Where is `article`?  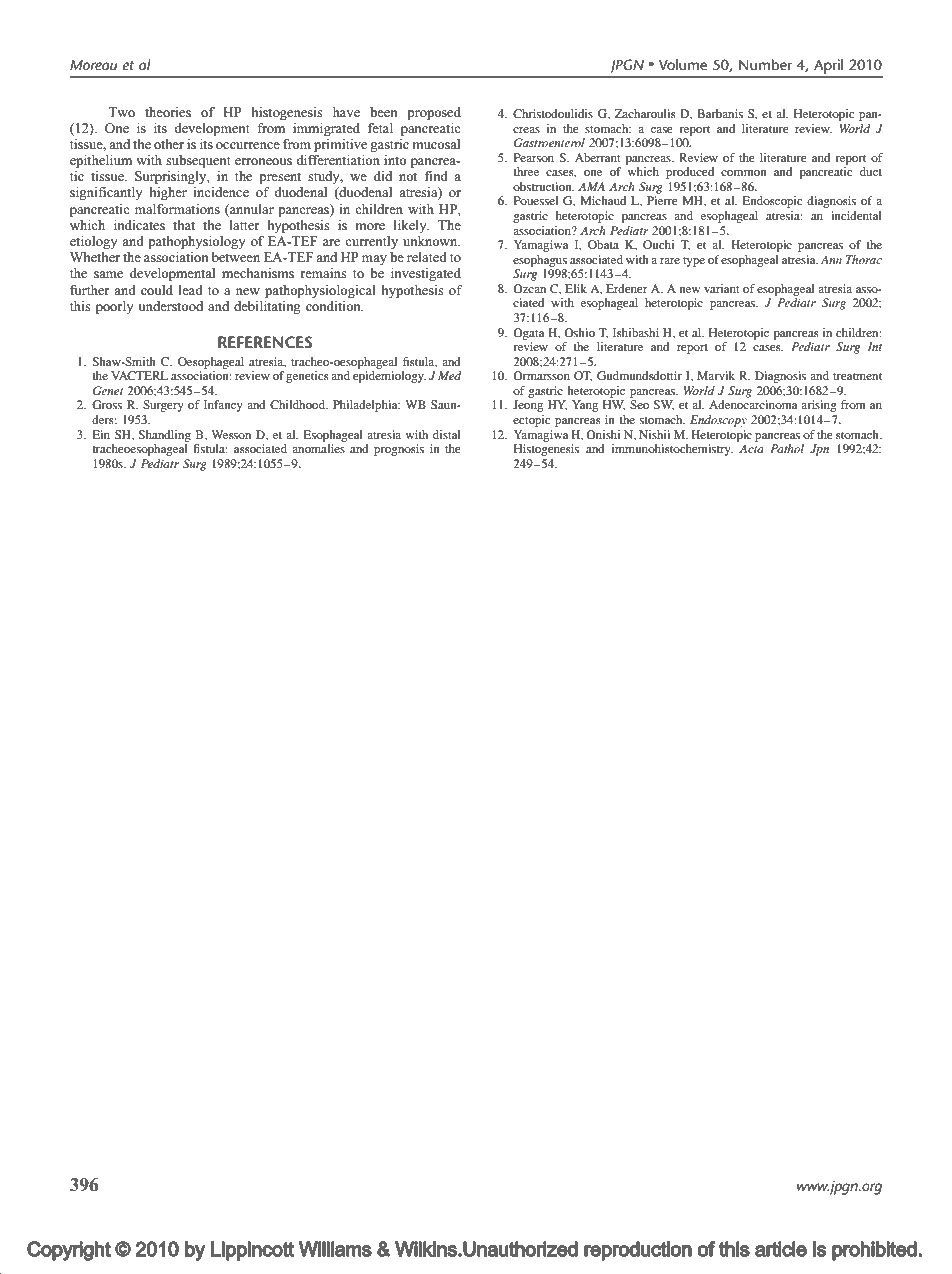 article is located at coordinates (781, 1249).
